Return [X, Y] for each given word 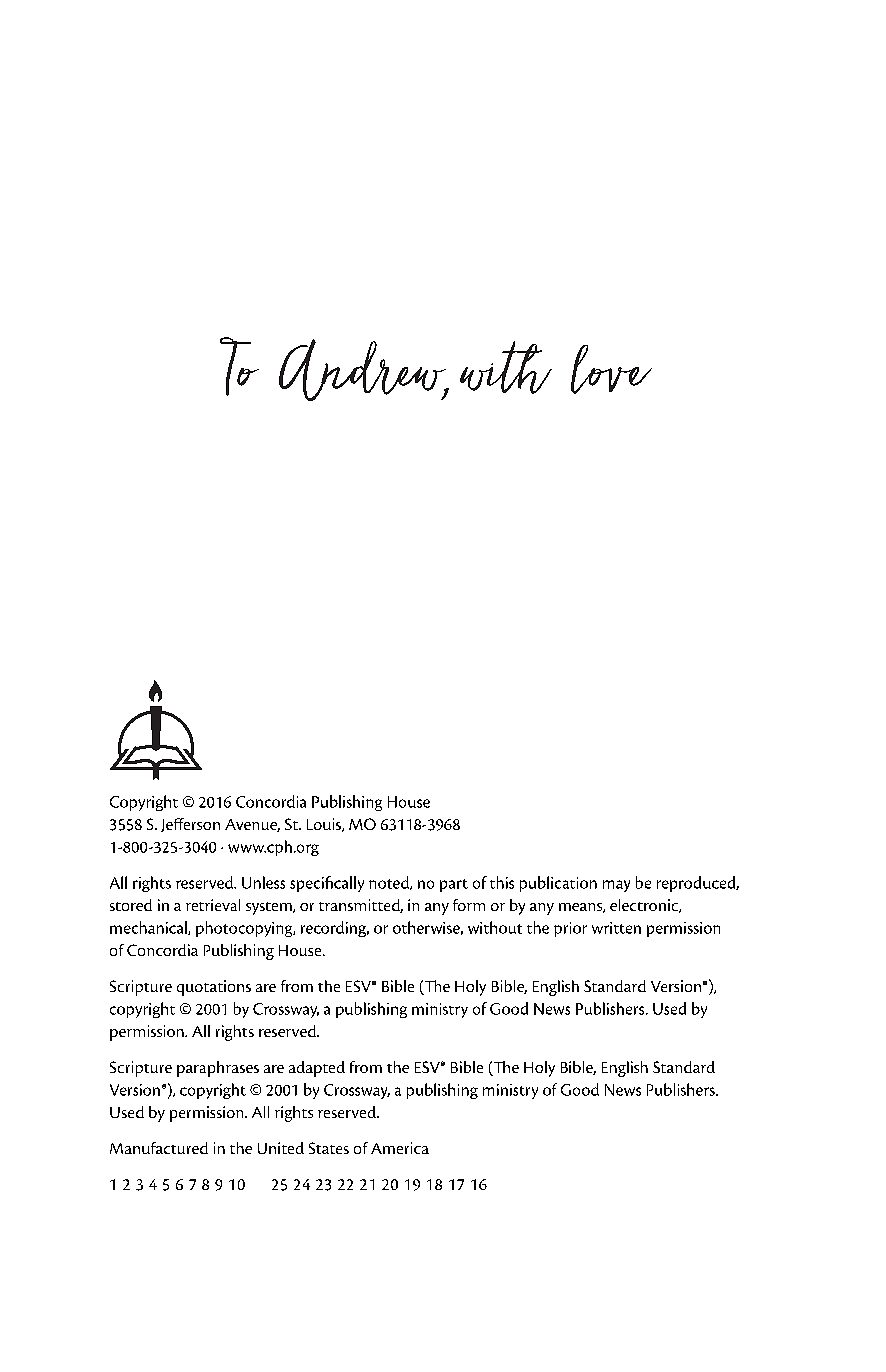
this [502, 882]
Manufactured [159, 1148]
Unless [263, 882]
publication [558, 884]
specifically [327, 884]
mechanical [149, 928]
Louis [325, 825]
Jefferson [190, 825]
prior [570, 929]
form [469, 905]
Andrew [364, 370]
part [454, 885]
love [611, 369]
